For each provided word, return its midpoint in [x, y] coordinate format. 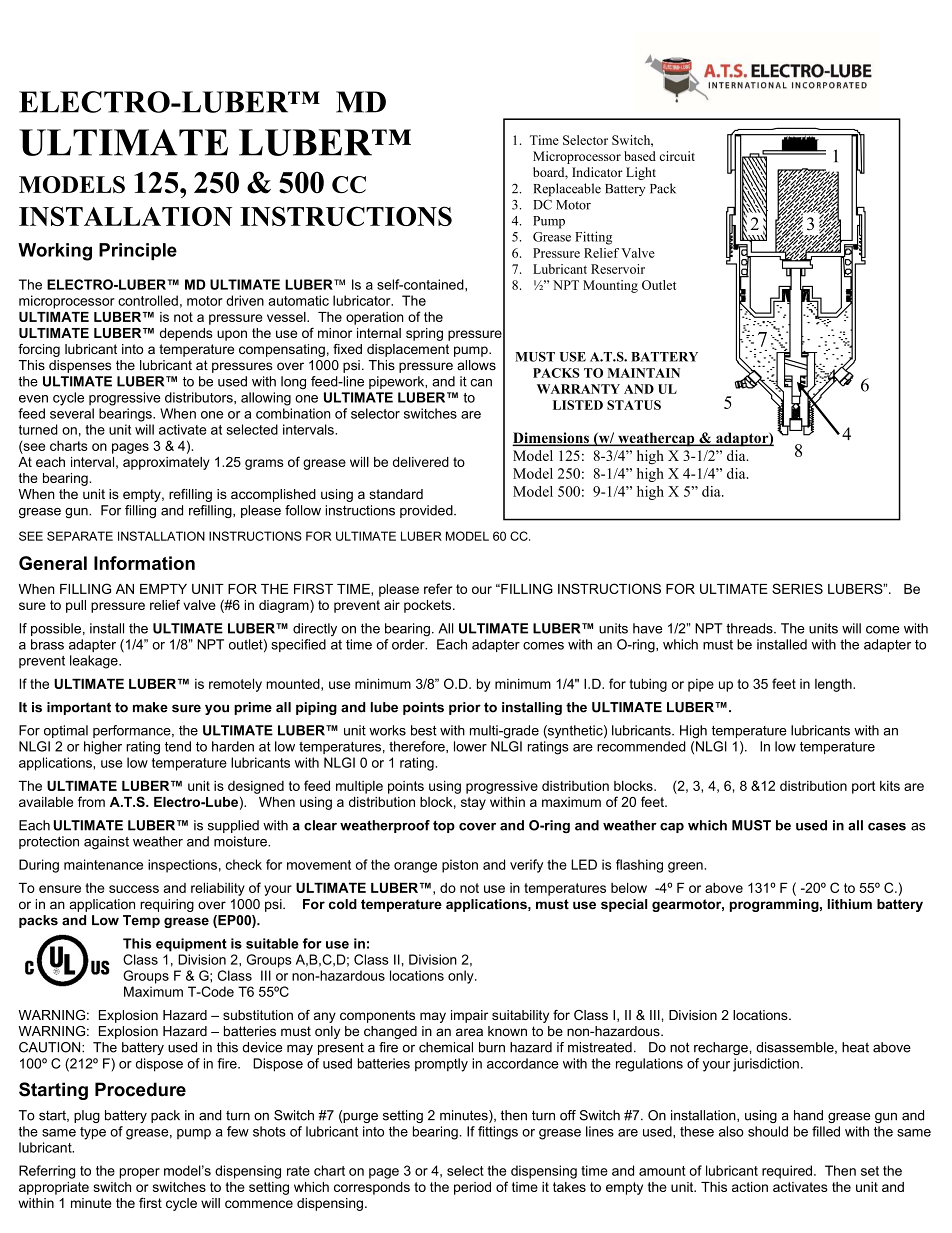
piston [460, 866]
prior [465, 708]
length [834, 685]
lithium [850, 904]
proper [139, 1173]
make [150, 707]
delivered [421, 462]
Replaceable [567, 189]
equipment [191, 945]
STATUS [634, 405]
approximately [166, 463]
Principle [138, 251]
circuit [677, 156]
